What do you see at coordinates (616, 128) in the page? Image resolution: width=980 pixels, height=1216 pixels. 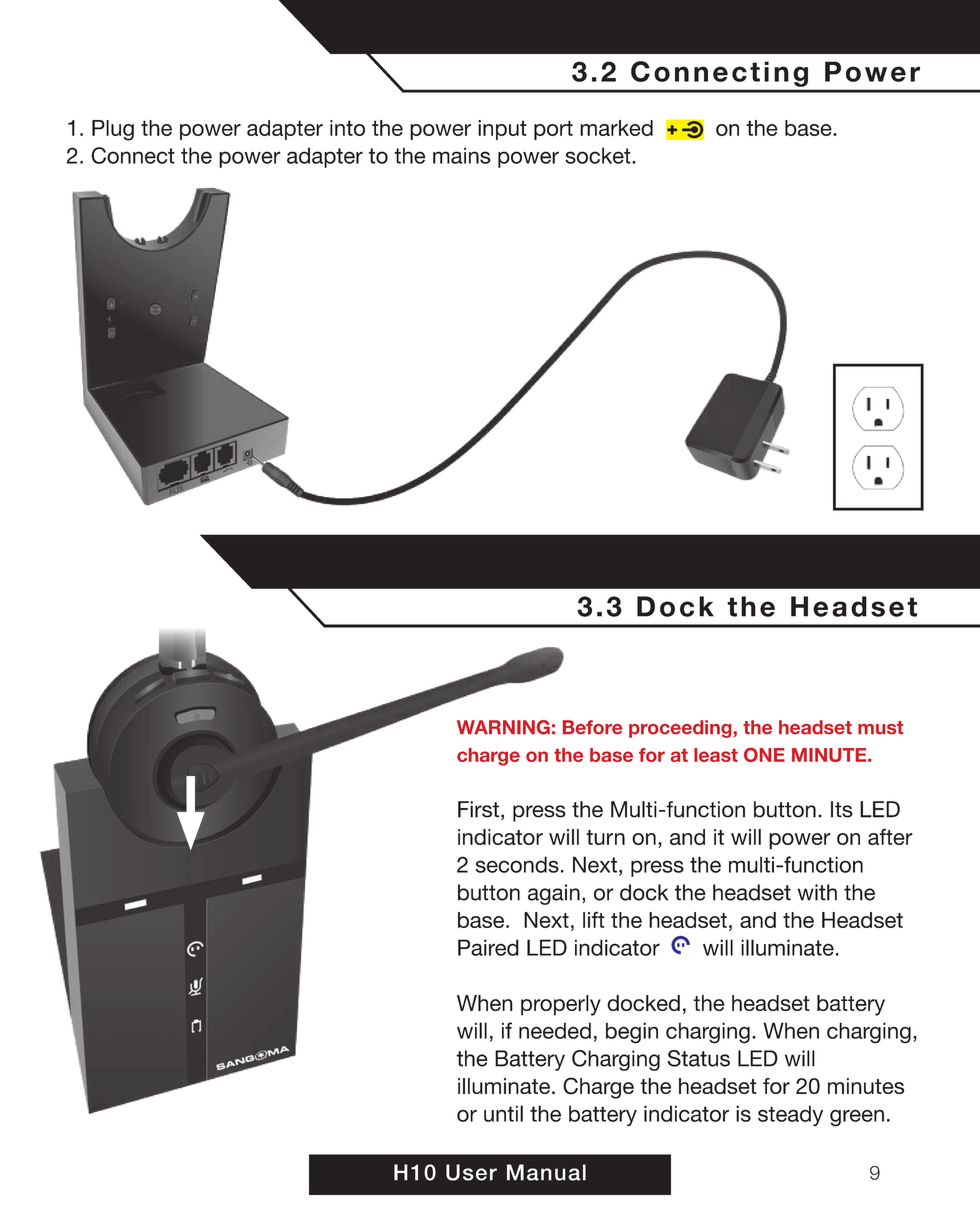 I see `marked` at bounding box center [616, 128].
